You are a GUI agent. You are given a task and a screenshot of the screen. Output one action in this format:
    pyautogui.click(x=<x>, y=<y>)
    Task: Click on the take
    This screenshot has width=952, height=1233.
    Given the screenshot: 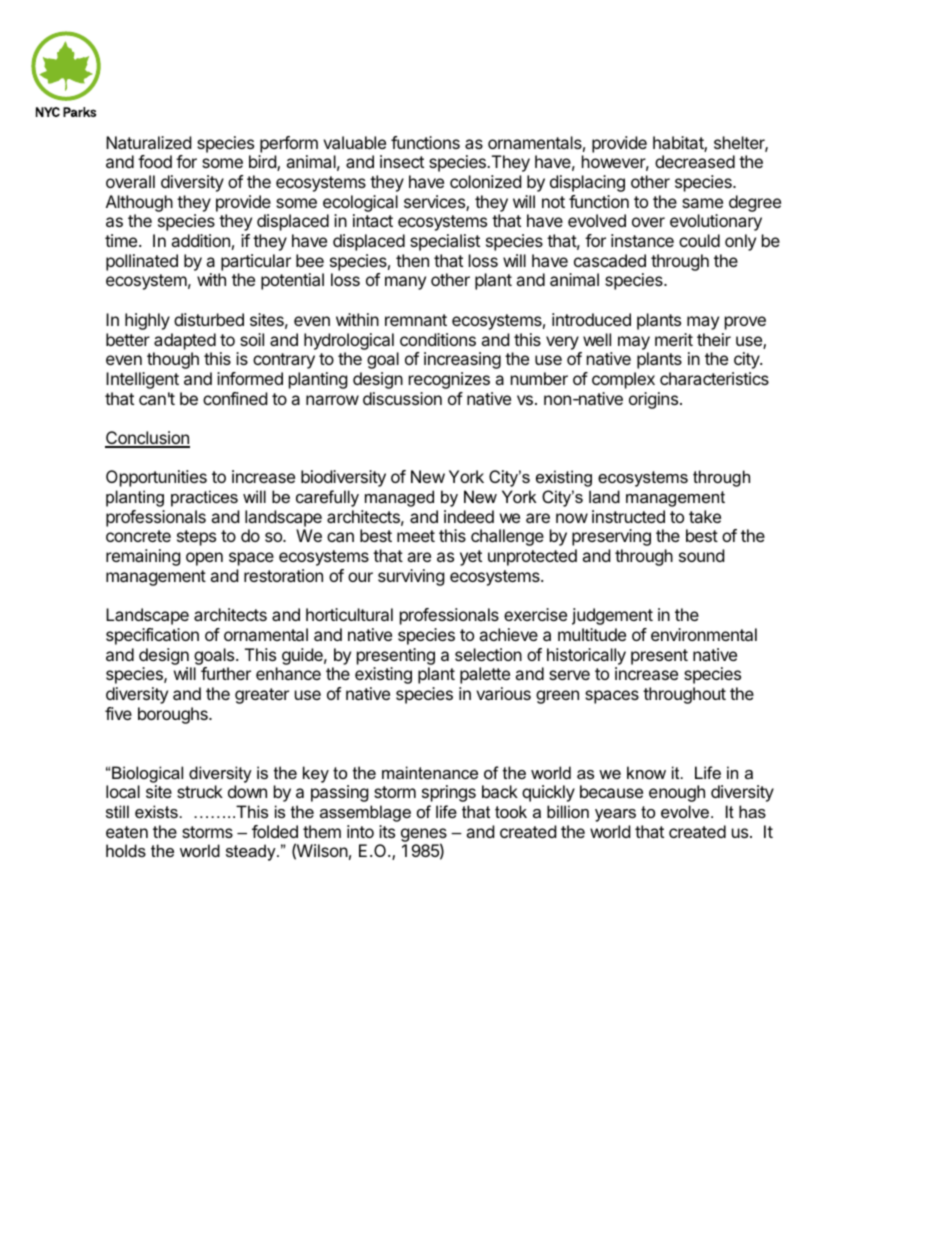 What is the action you would take?
    pyautogui.click(x=705, y=516)
